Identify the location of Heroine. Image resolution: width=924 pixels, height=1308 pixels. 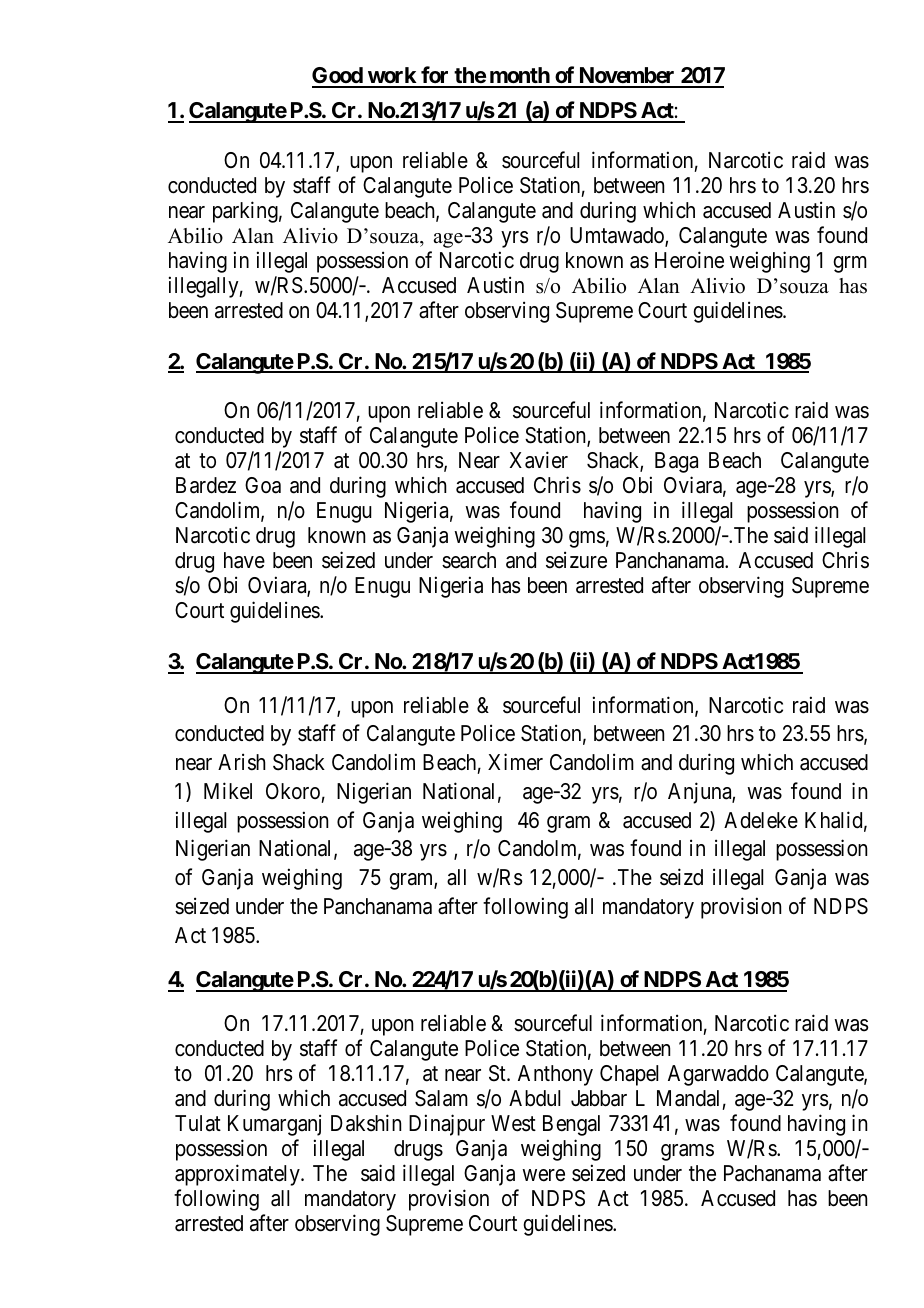
(689, 260).
